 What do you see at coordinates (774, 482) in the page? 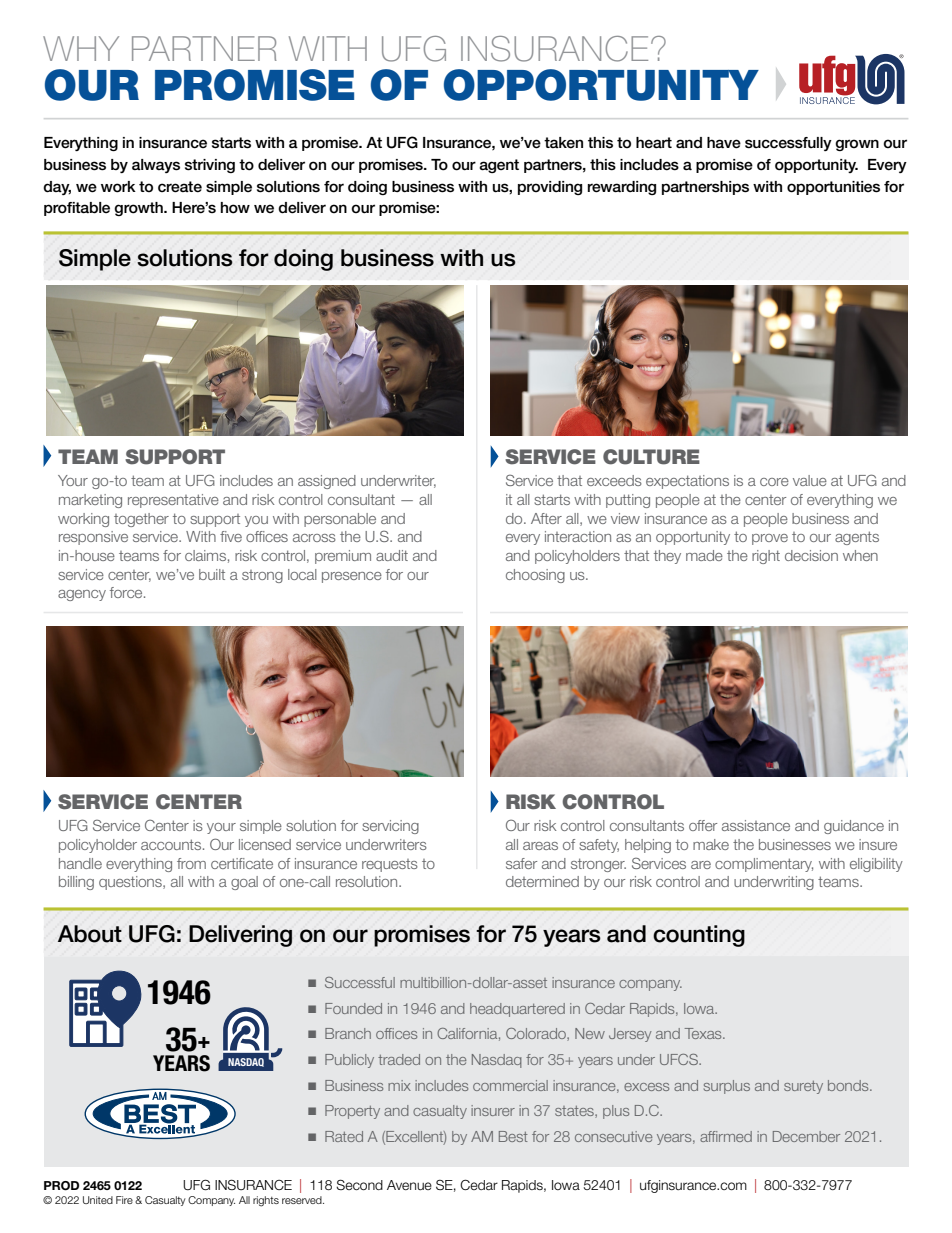
I see `core` at bounding box center [774, 482].
